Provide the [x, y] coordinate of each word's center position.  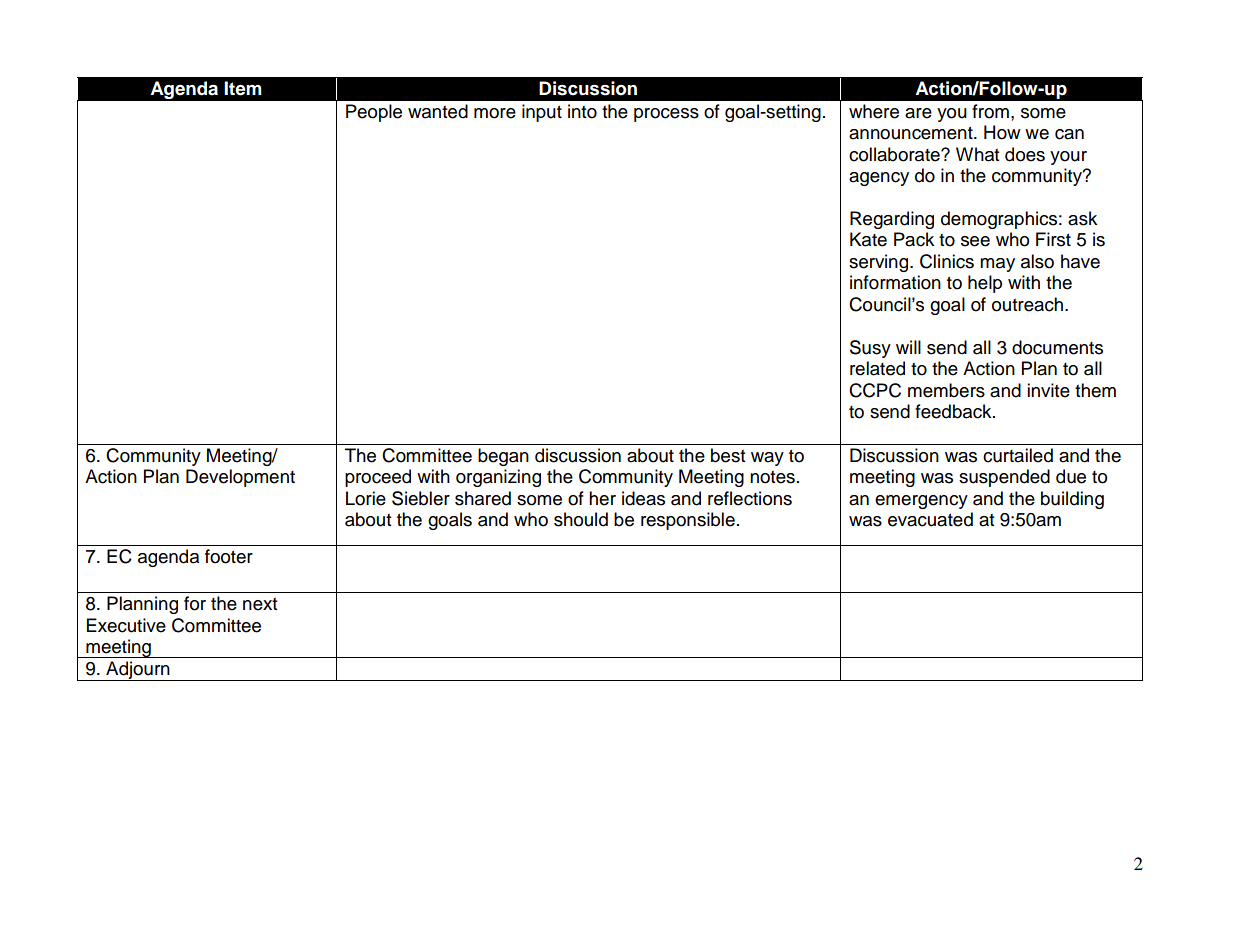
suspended [1004, 478]
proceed [378, 478]
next [260, 604]
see [975, 241]
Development [240, 478]
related [877, 368]
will [908, 347]
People [374, 113]
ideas [643, 498]
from [990, 111]
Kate [868, 239]
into [582, 111]
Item [243, 88]
